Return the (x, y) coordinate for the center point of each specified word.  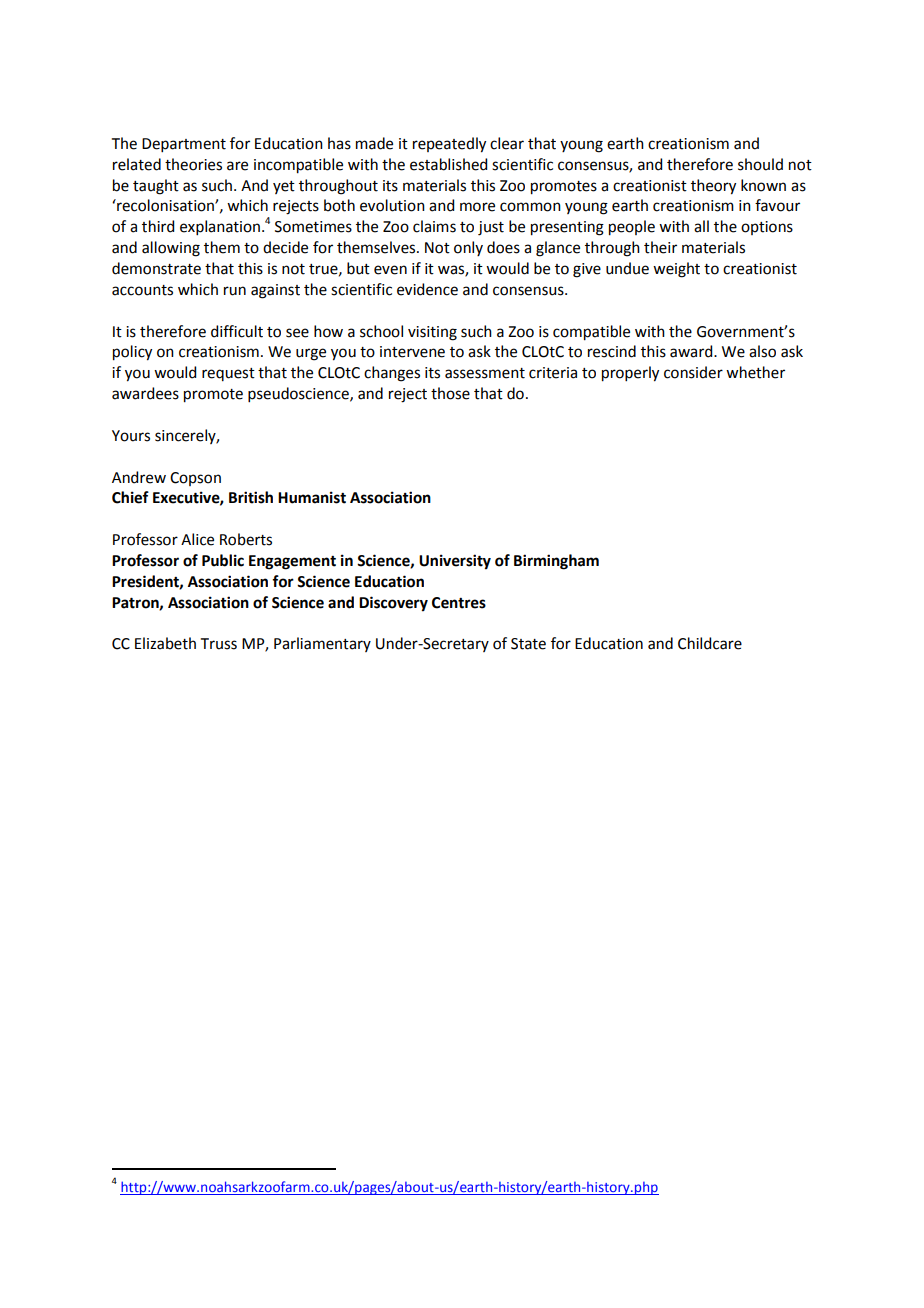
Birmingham (556, 562)
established (448, 164)
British (251, 497)
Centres (459, 603)
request (228, 374)
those (450, 393)
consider (693, 372)
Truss (219, 644)
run (235, 291)
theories (193, 164)
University (455, 562)
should (760, 164)
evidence (427, 289)
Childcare (710, 643)
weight (676, 270)
